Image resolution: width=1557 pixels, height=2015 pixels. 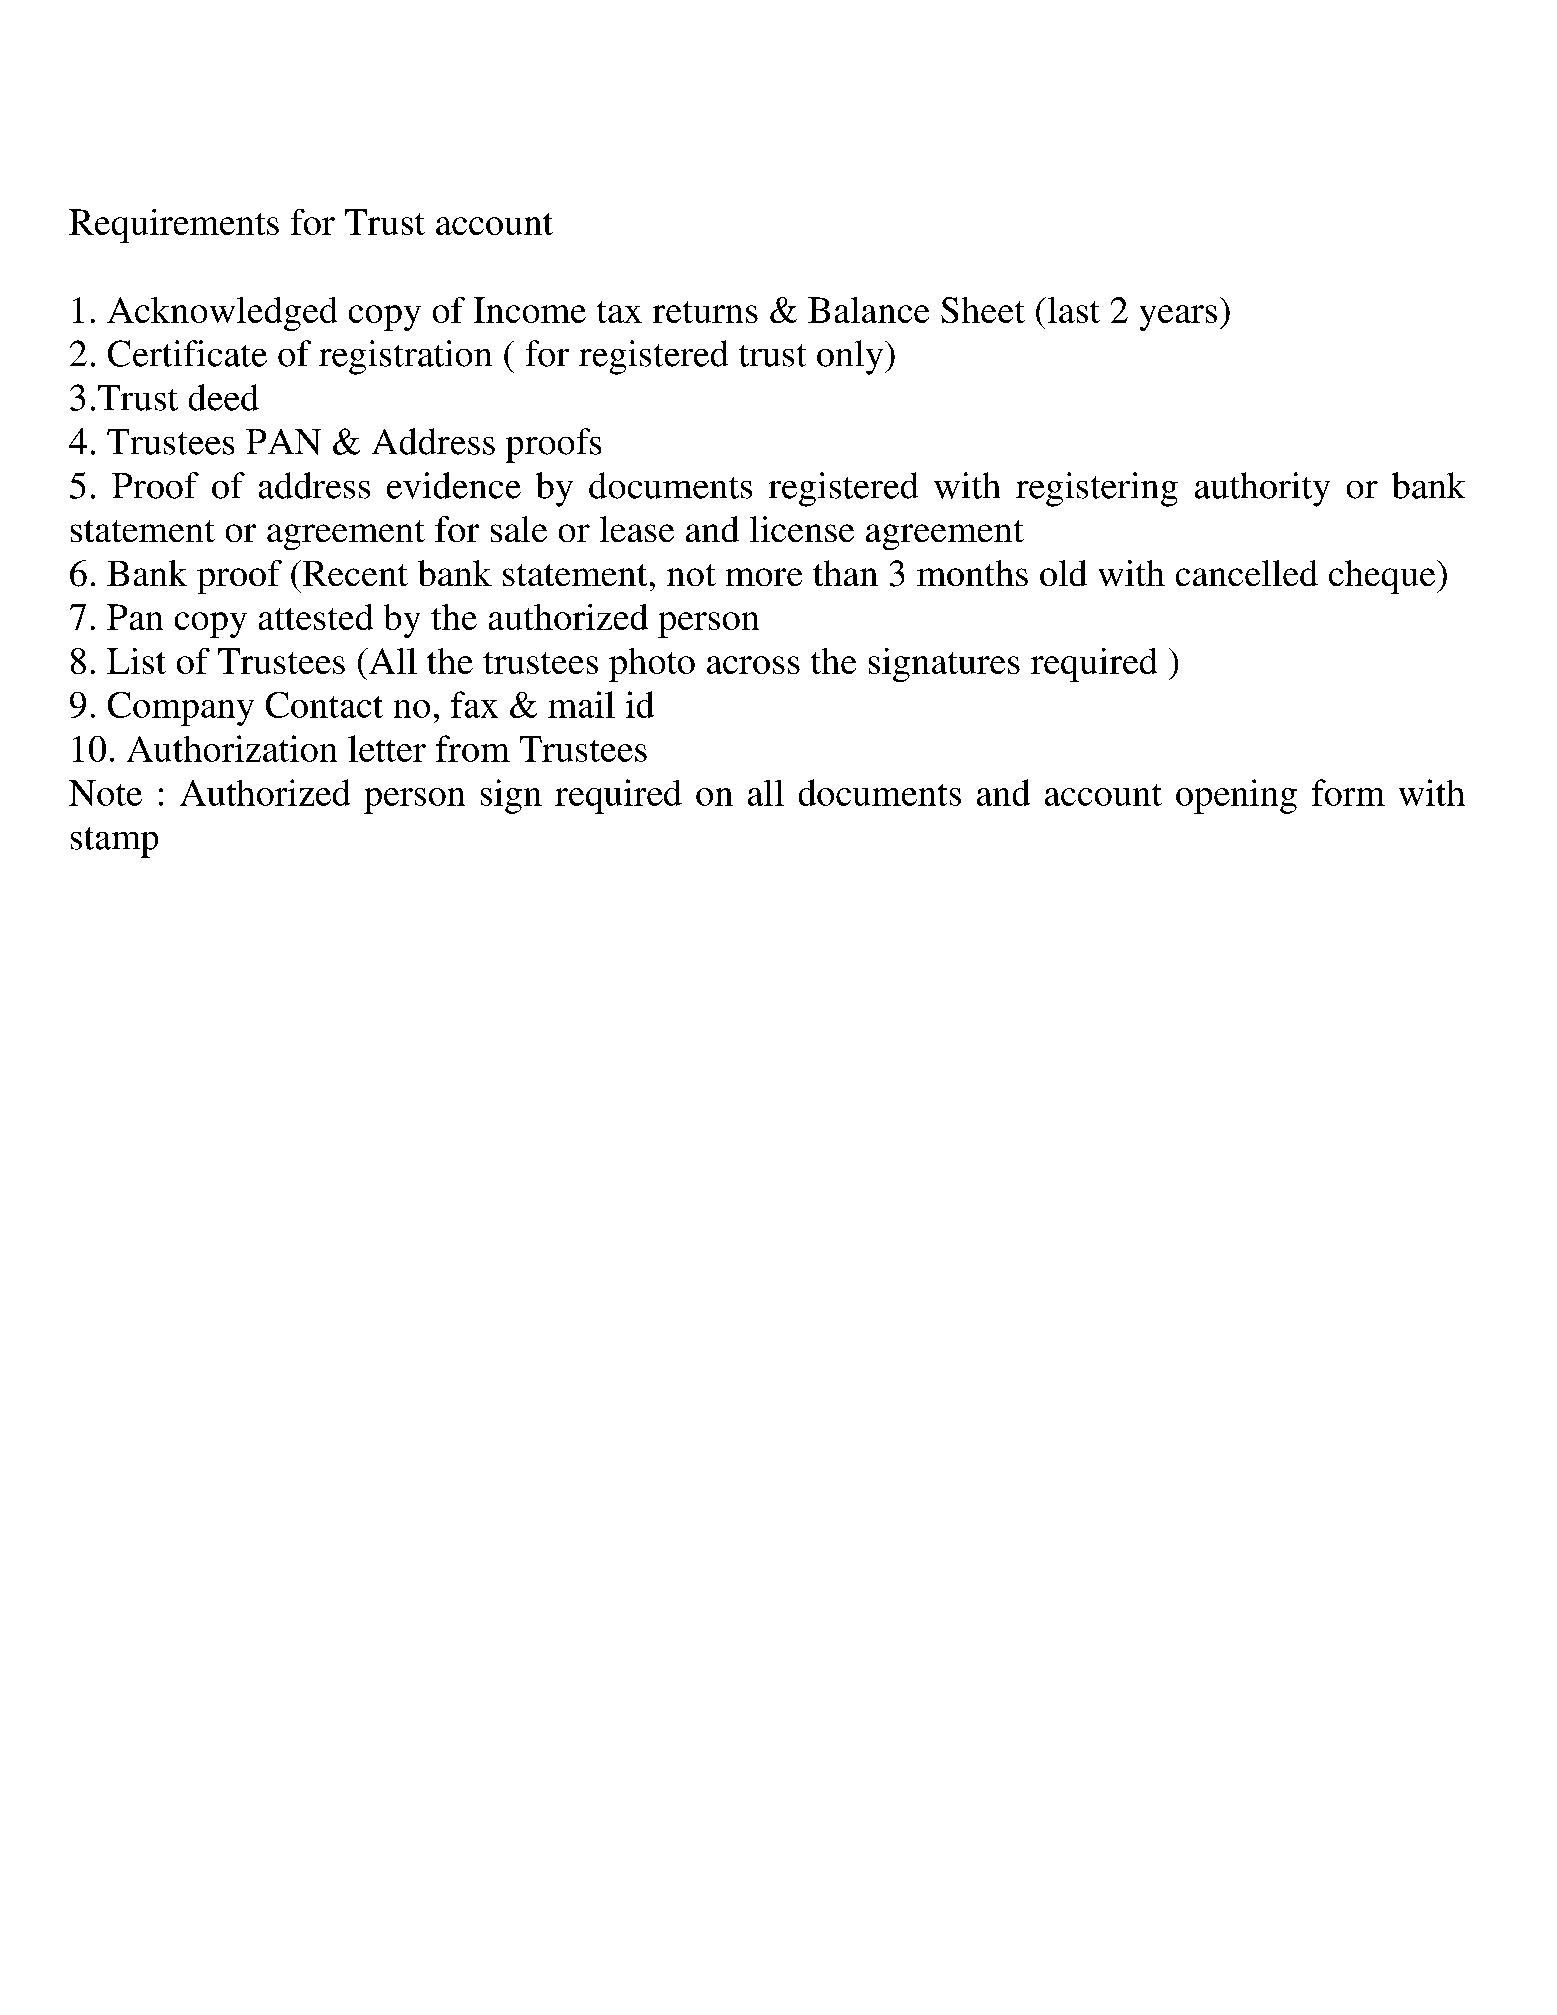 What do you see at coordinates (1178, 318) in the screenshot?
I see `years` at bounding box center [1178, 318].
